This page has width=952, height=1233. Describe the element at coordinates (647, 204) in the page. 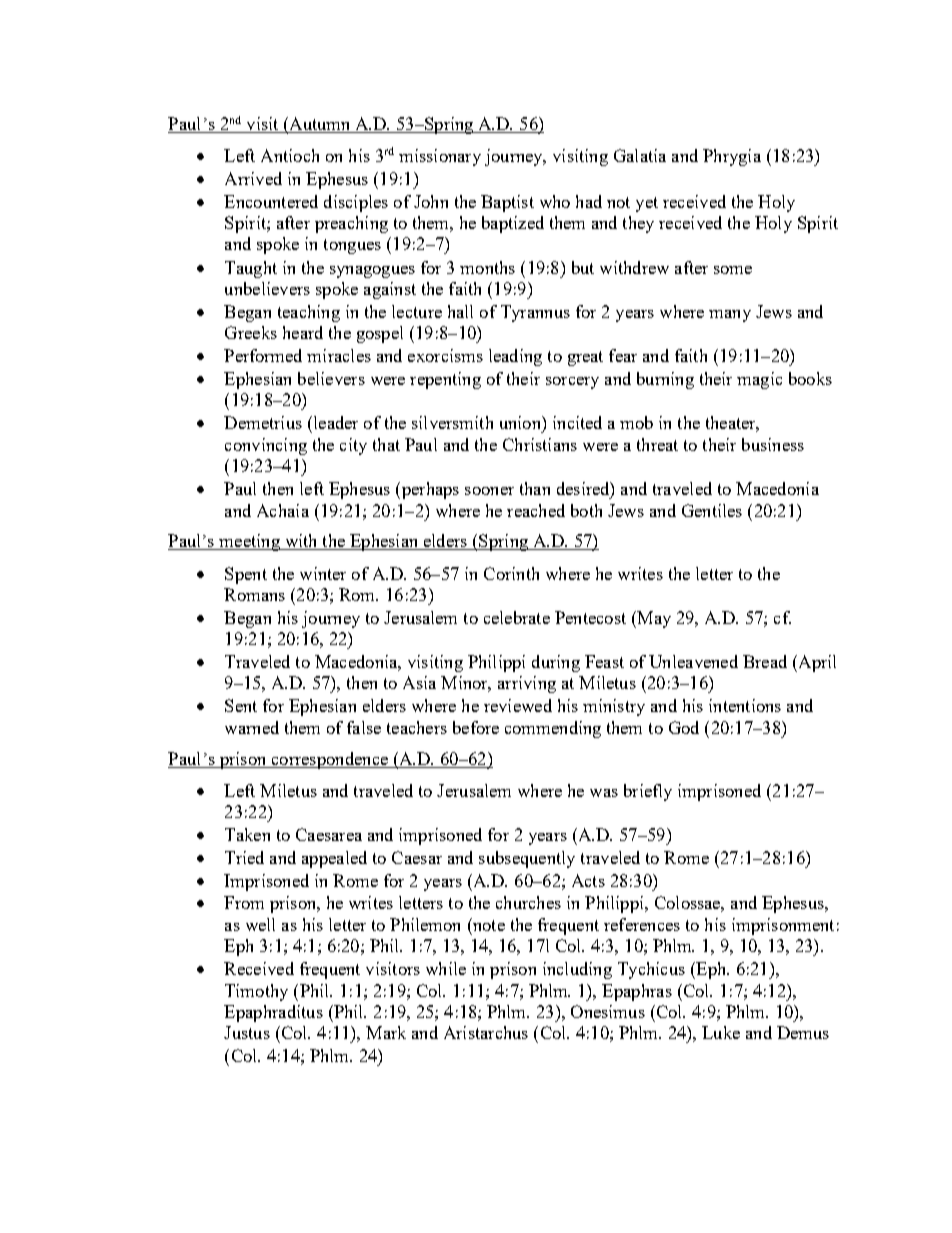

I see `yet` at that location.
